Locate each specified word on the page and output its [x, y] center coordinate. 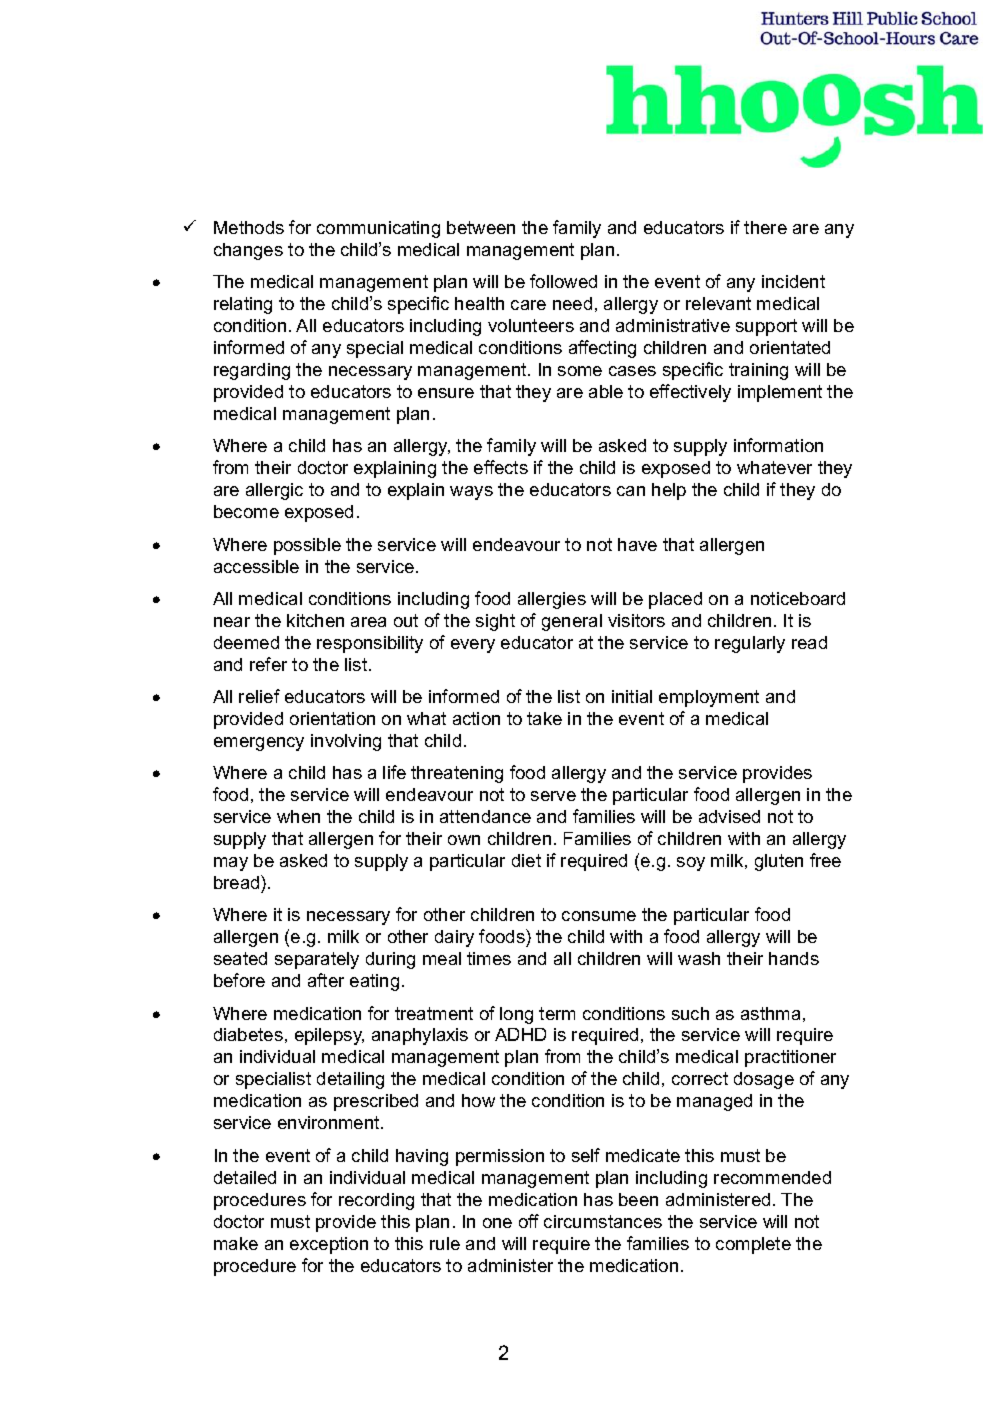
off [529, 1221]
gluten [779, 862]
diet [526, 860]
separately [317, 960]
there [765, 227]
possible [307, 546]
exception [329, 1245]
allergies [552, 600]
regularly [750, 644]
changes [248, 251]
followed [563, 281]
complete [753, 1245]
